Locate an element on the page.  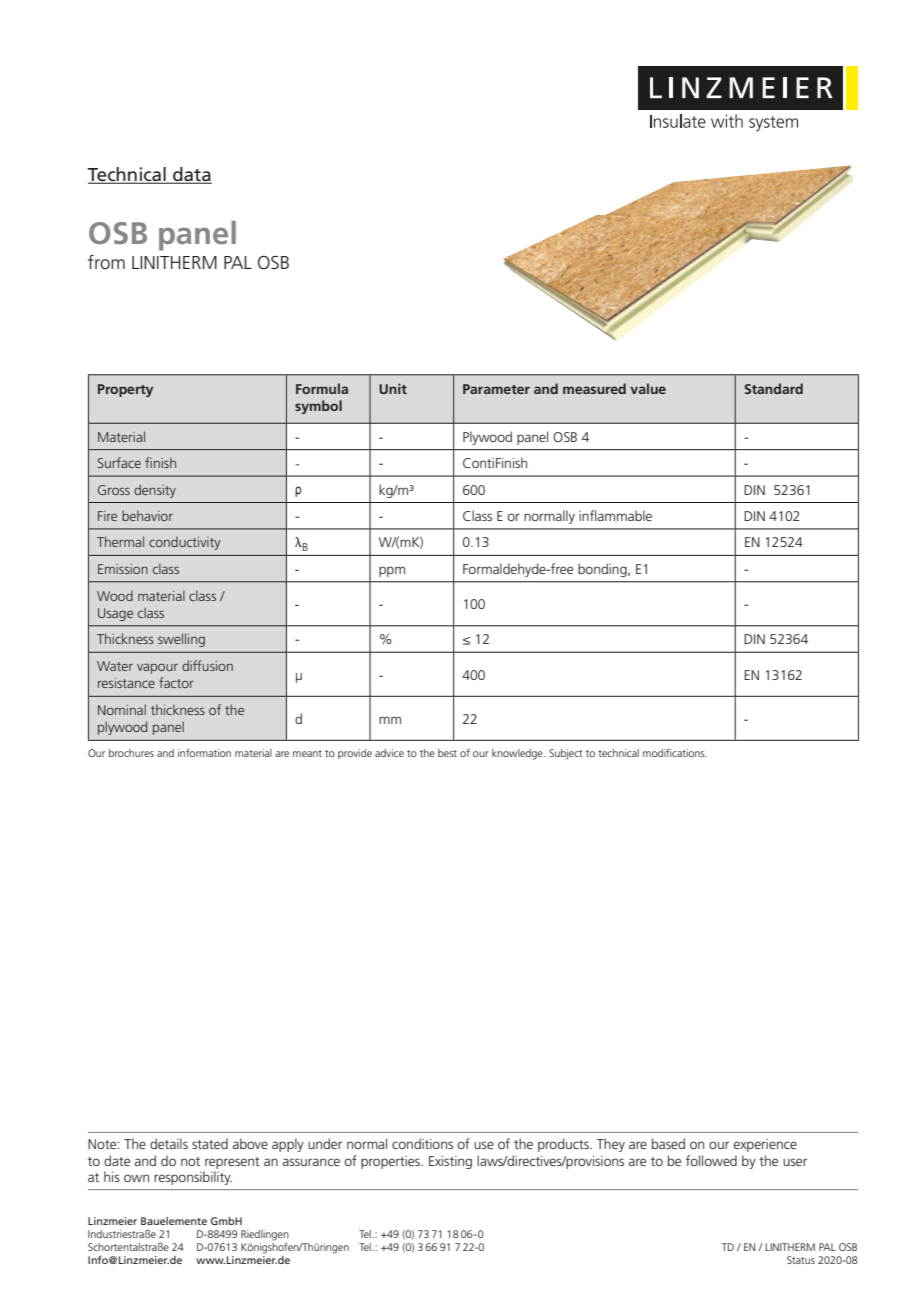
own is located at coordinates (136, 1178).
